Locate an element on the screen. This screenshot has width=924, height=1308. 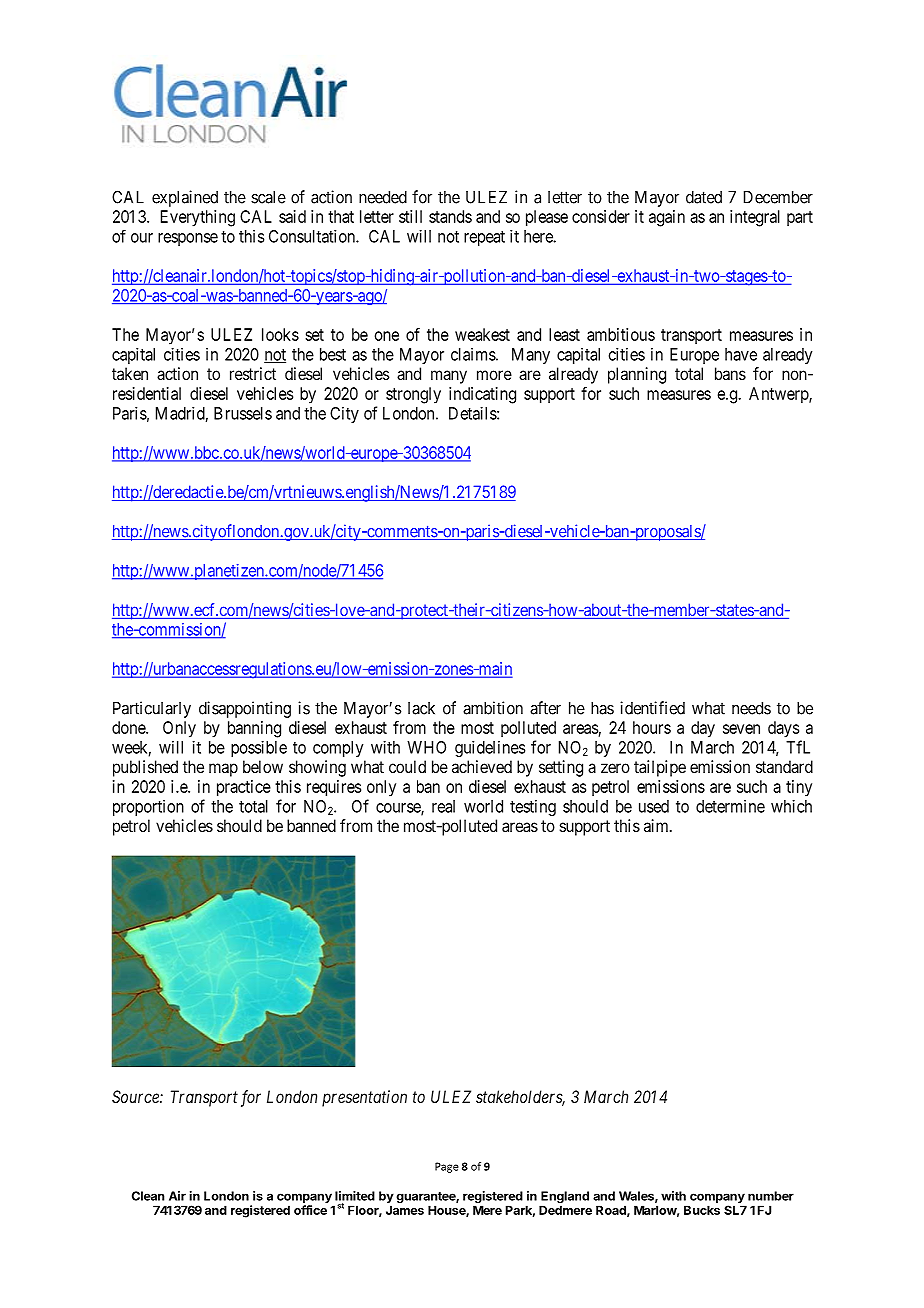
office is located at coordinates (310, 1210).
